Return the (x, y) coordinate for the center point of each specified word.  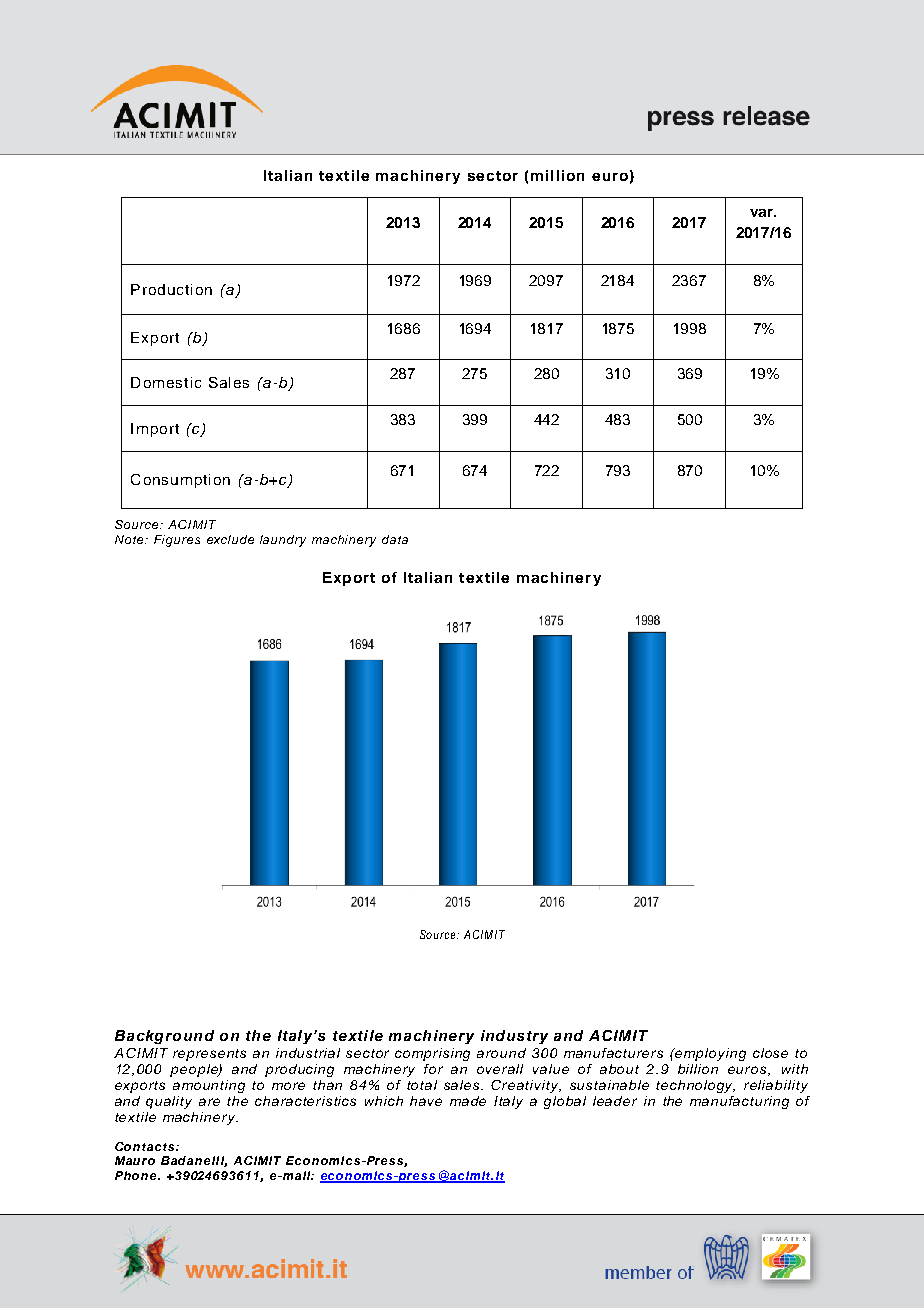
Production (171, 289)
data (395, 539)
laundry (283, 541)
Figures (177, 541)
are (209, 1102)
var (763, 213)
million (557, 175)
